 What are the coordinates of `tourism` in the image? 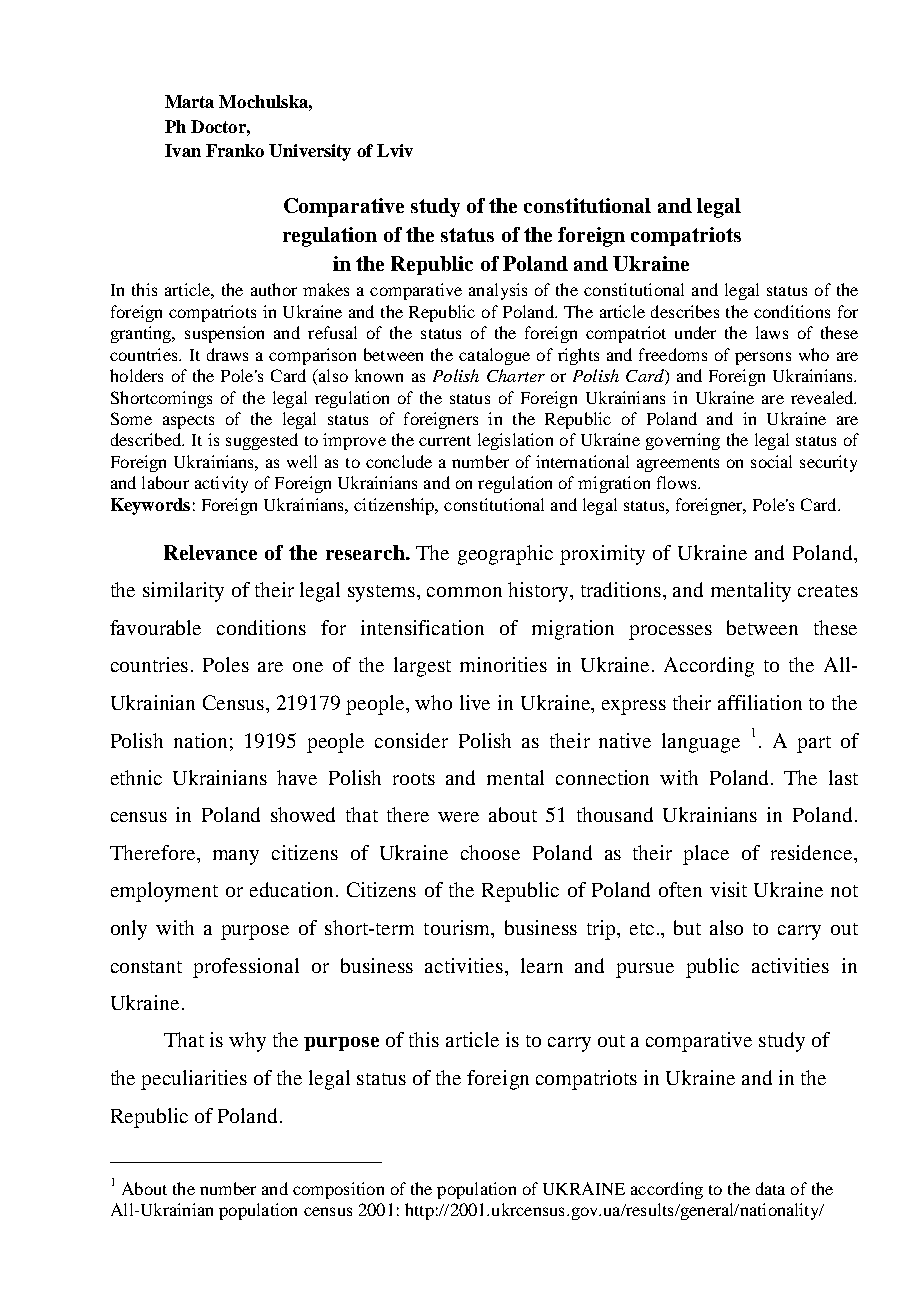 It's located at (458, 929).
